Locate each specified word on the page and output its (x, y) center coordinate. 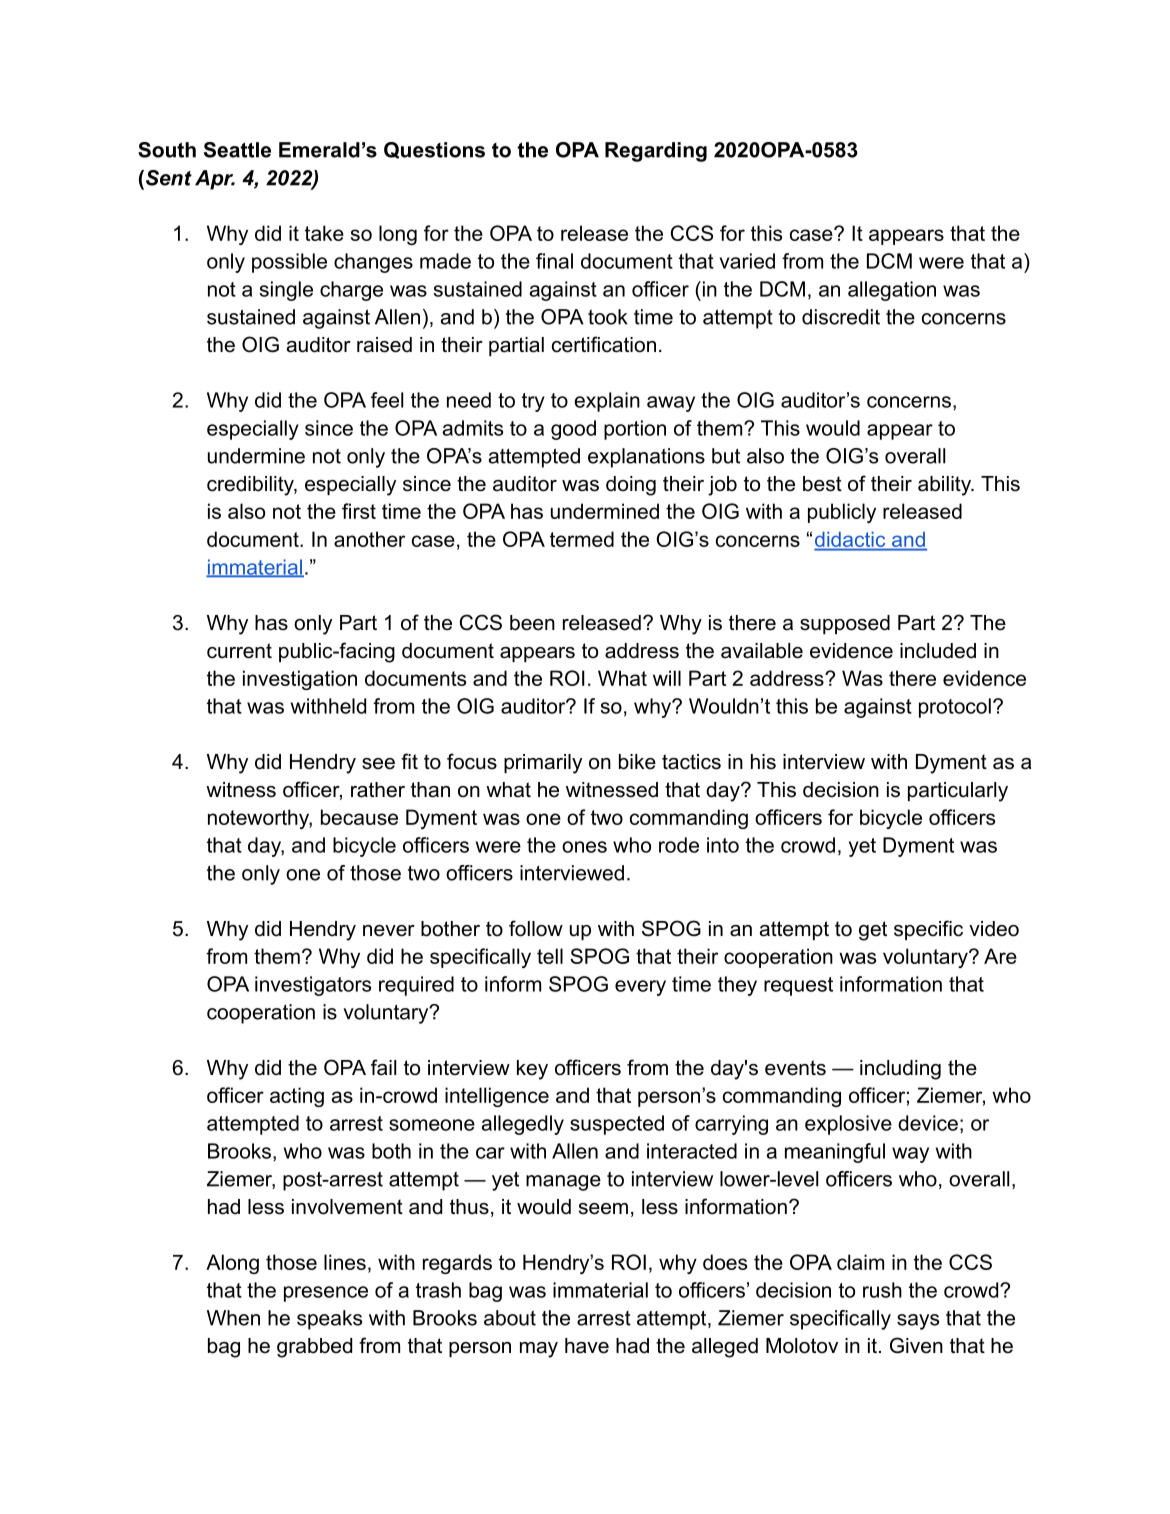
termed (582, 539)
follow (536, 928)
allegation (892, 291)
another (369, 539)
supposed (845, 624)
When (233, 1318)
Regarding (656, 152)
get (873, 931)
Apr (215, 180)
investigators (313, 986)
